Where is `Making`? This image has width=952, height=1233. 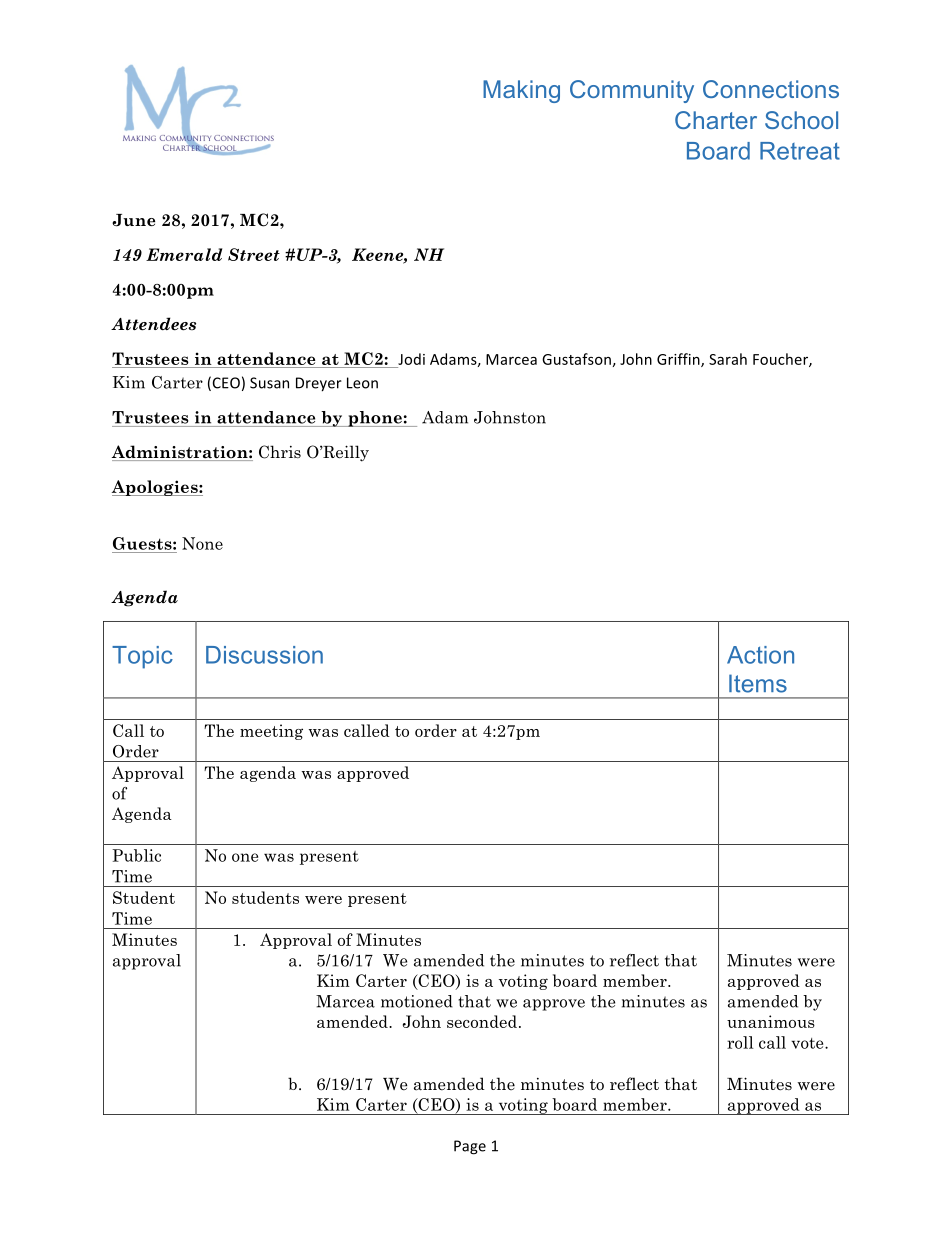
Making is located at coordinates (521, 91).
